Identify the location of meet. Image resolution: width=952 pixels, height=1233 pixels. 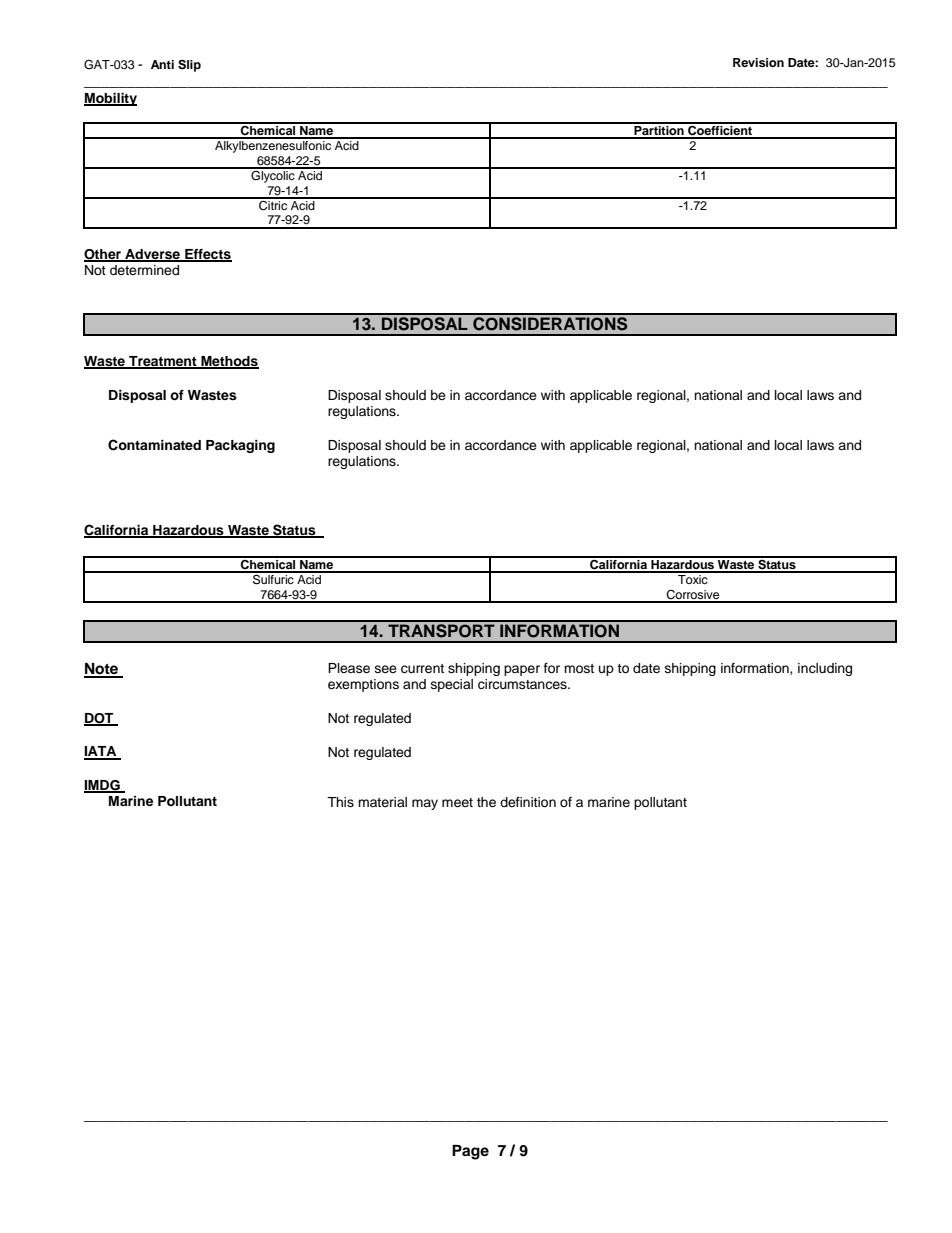
(457, 802).
